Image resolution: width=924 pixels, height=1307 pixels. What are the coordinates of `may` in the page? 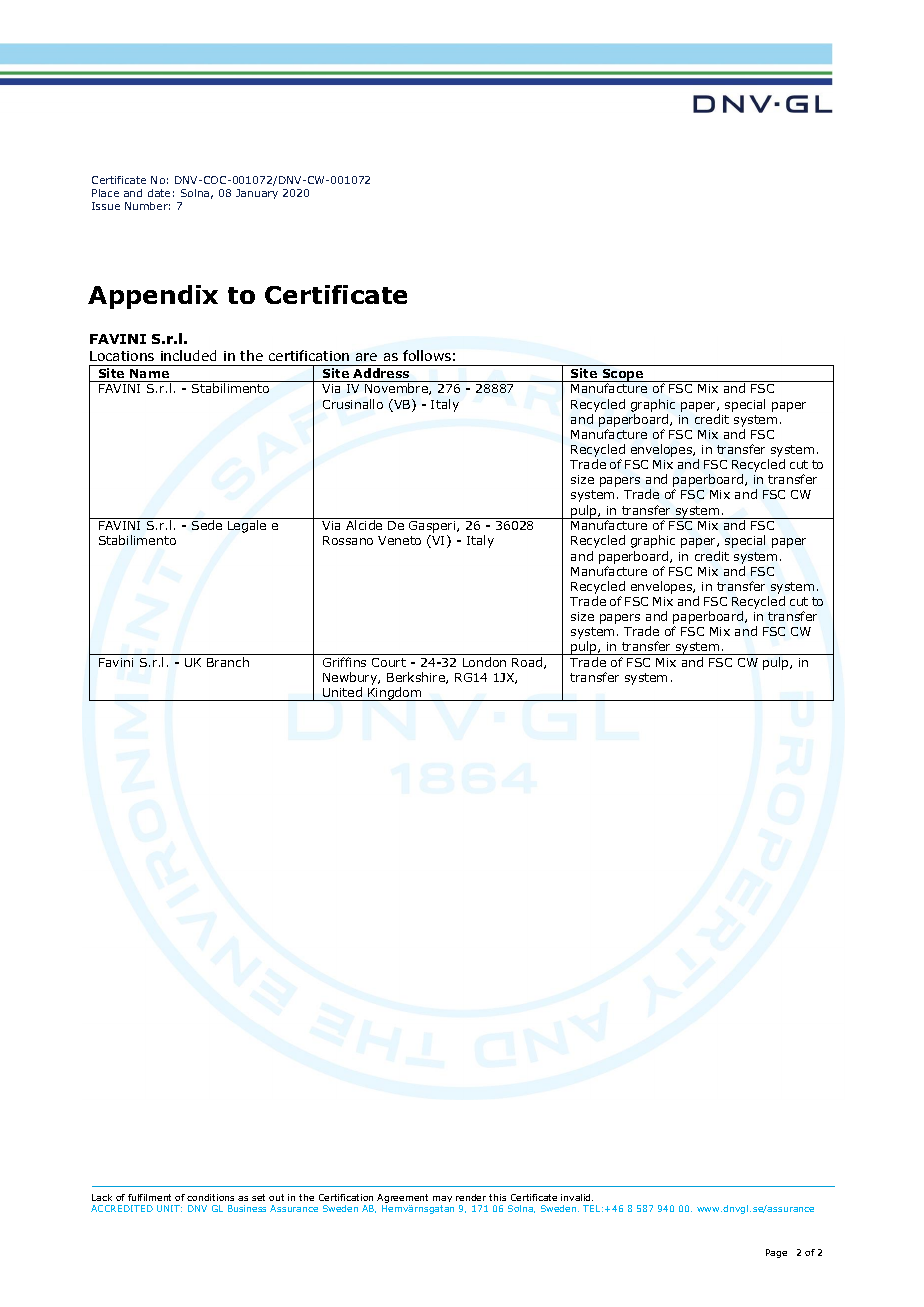 It's located at (442, 1201).
